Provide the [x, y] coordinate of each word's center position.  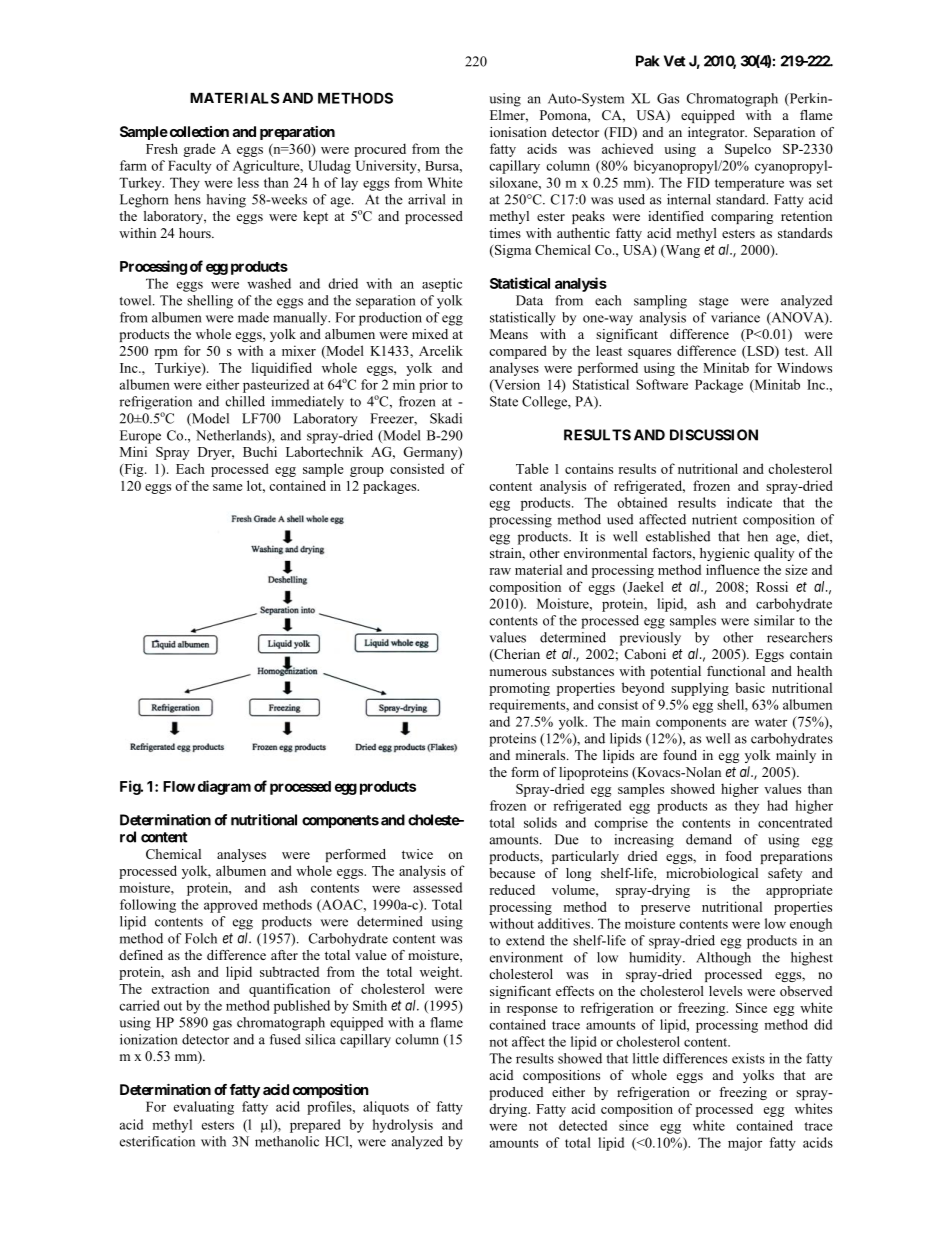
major [745, 1144]
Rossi [772, 586]
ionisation [518, 132]
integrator [717, 133]
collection [198, 131]
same [227, 487]
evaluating [204, 1108]
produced [517, 1093]
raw [500, 571]
